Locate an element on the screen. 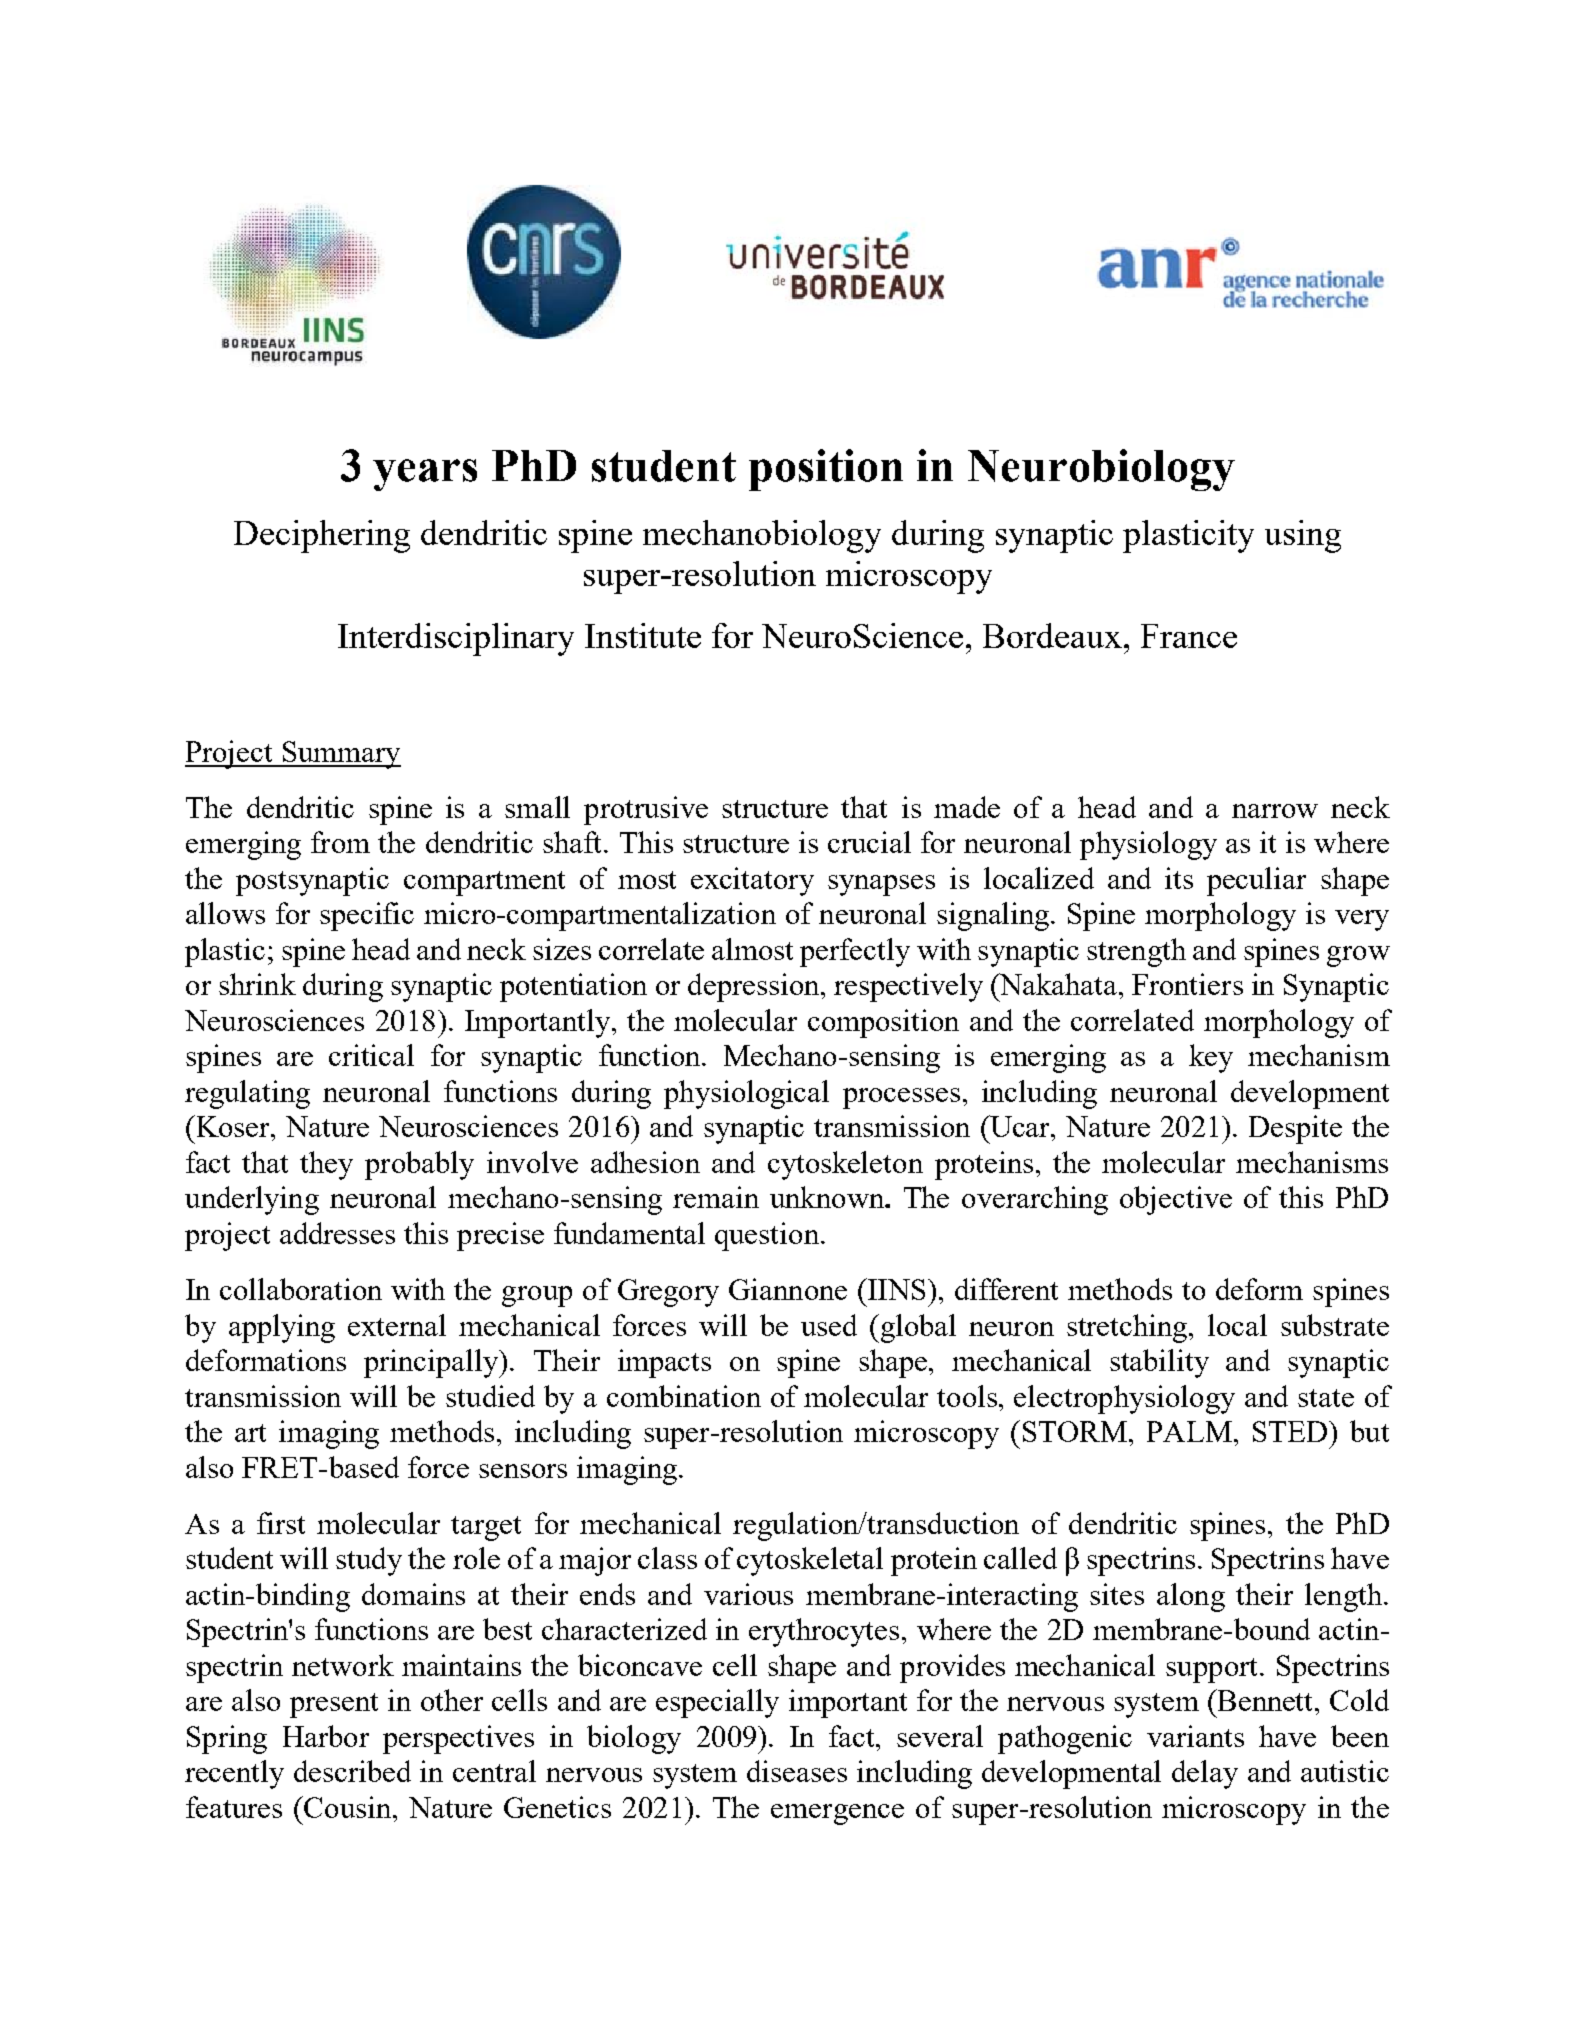 The width and height of the screenshot is (1575, 2039). perfectly is located at coordinates (855, 952).
